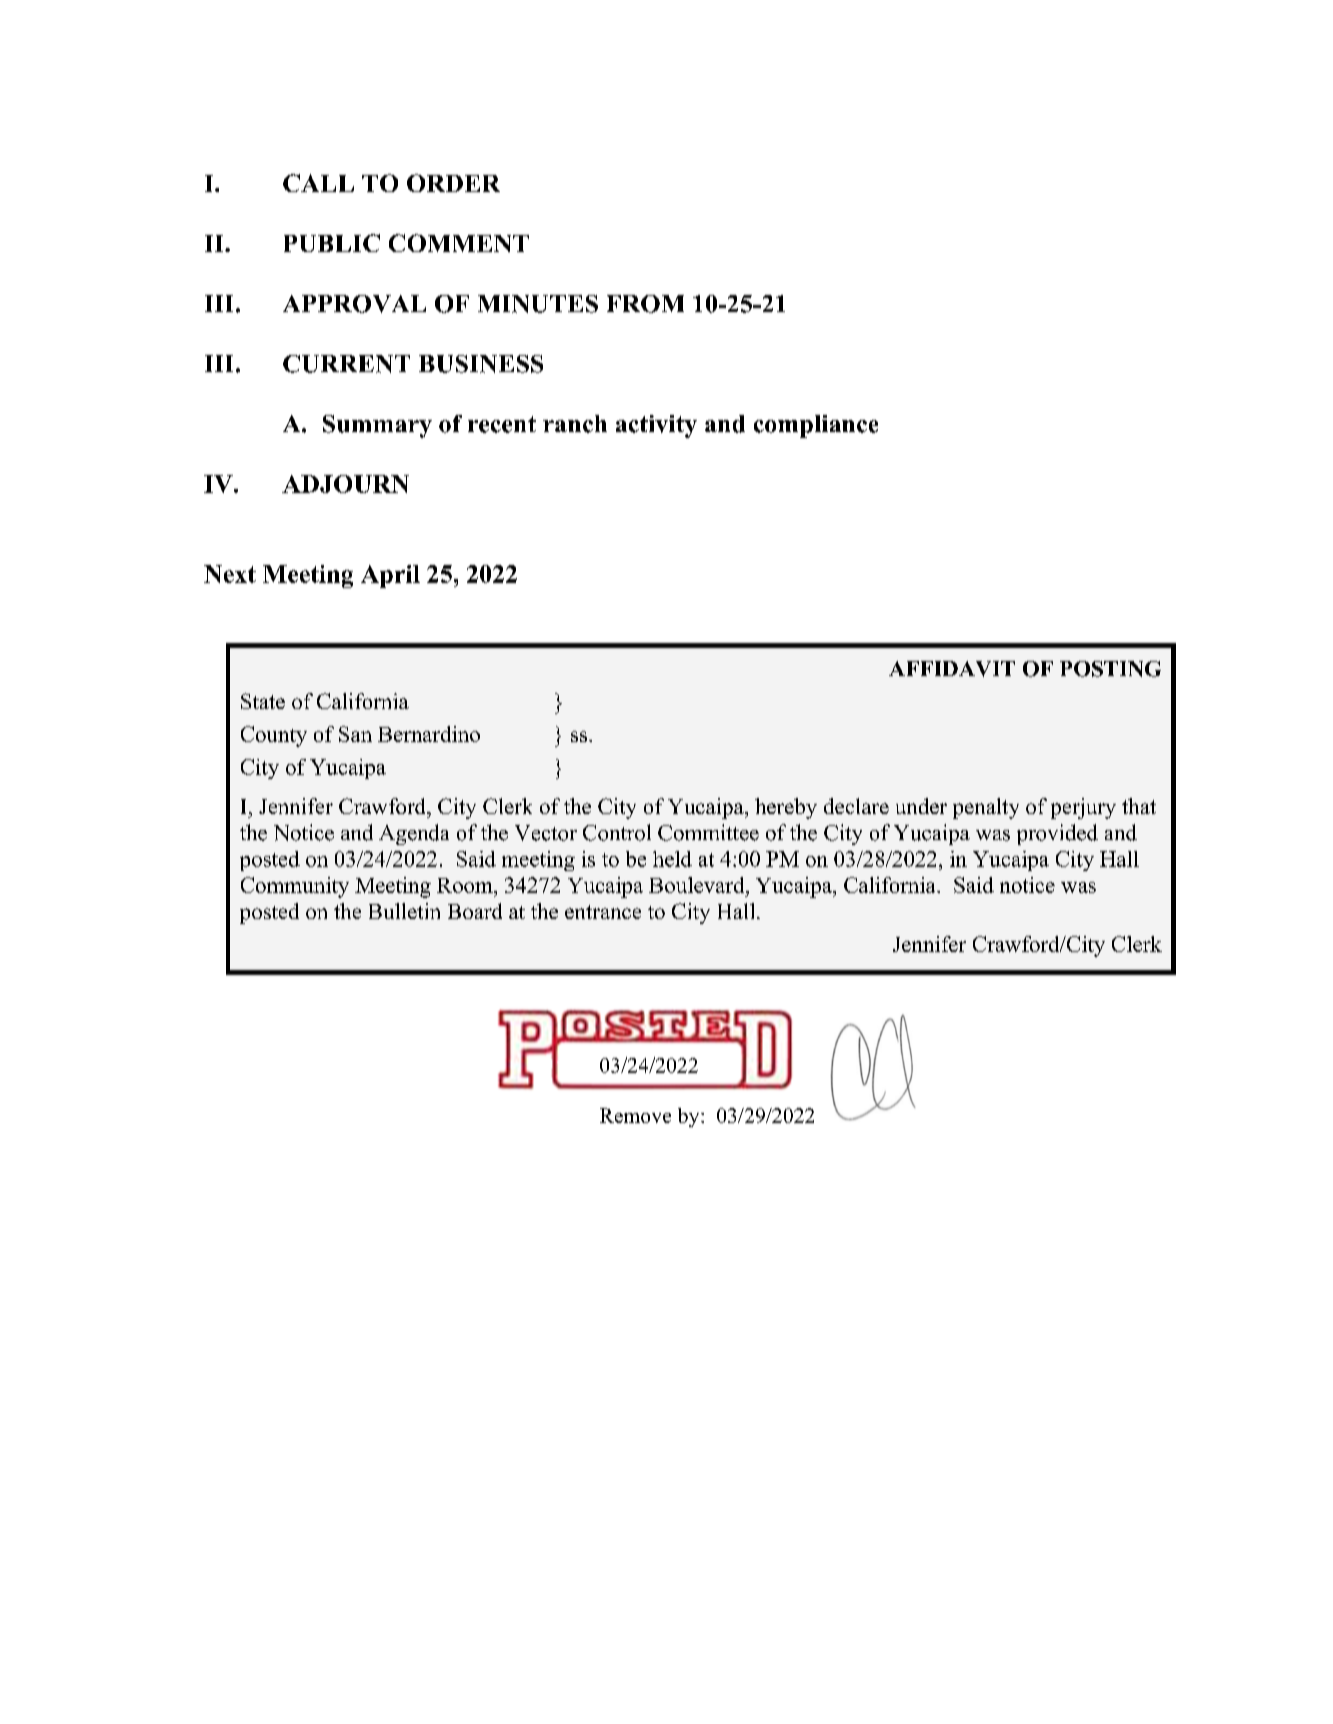 The height and width of the document is (1724, 1333). I want to click on San, so click(355, 734).
